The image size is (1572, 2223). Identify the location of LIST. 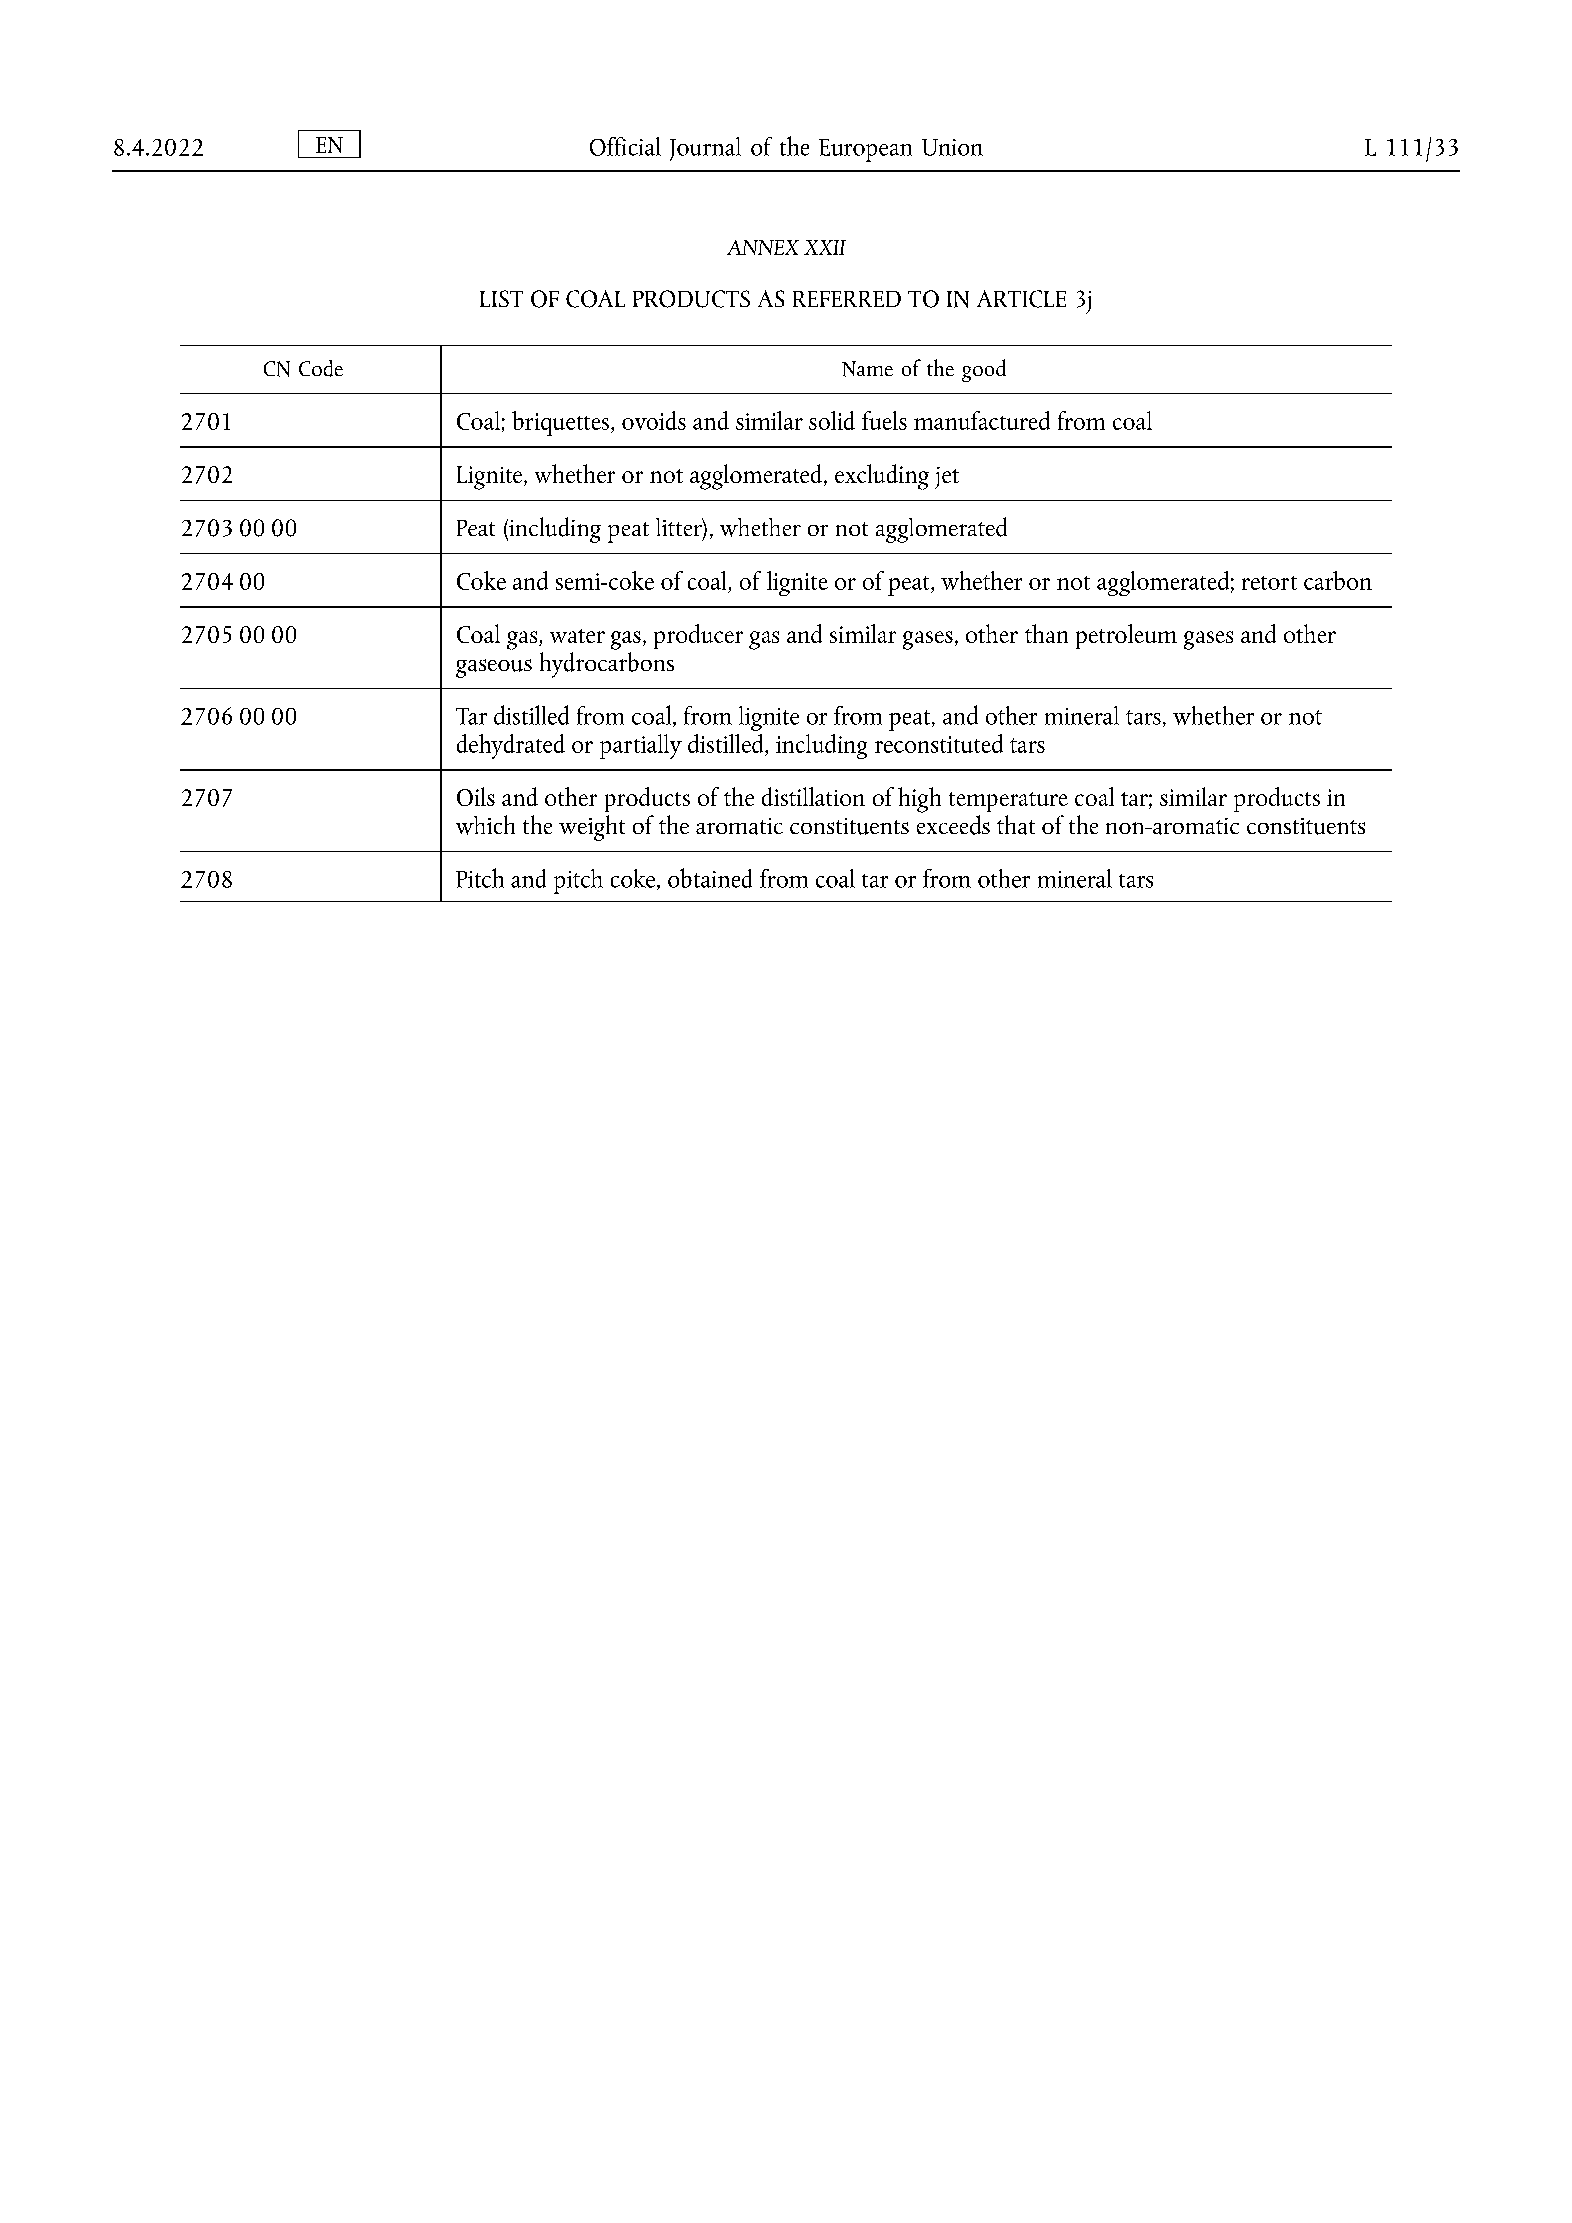
(501, 298).
